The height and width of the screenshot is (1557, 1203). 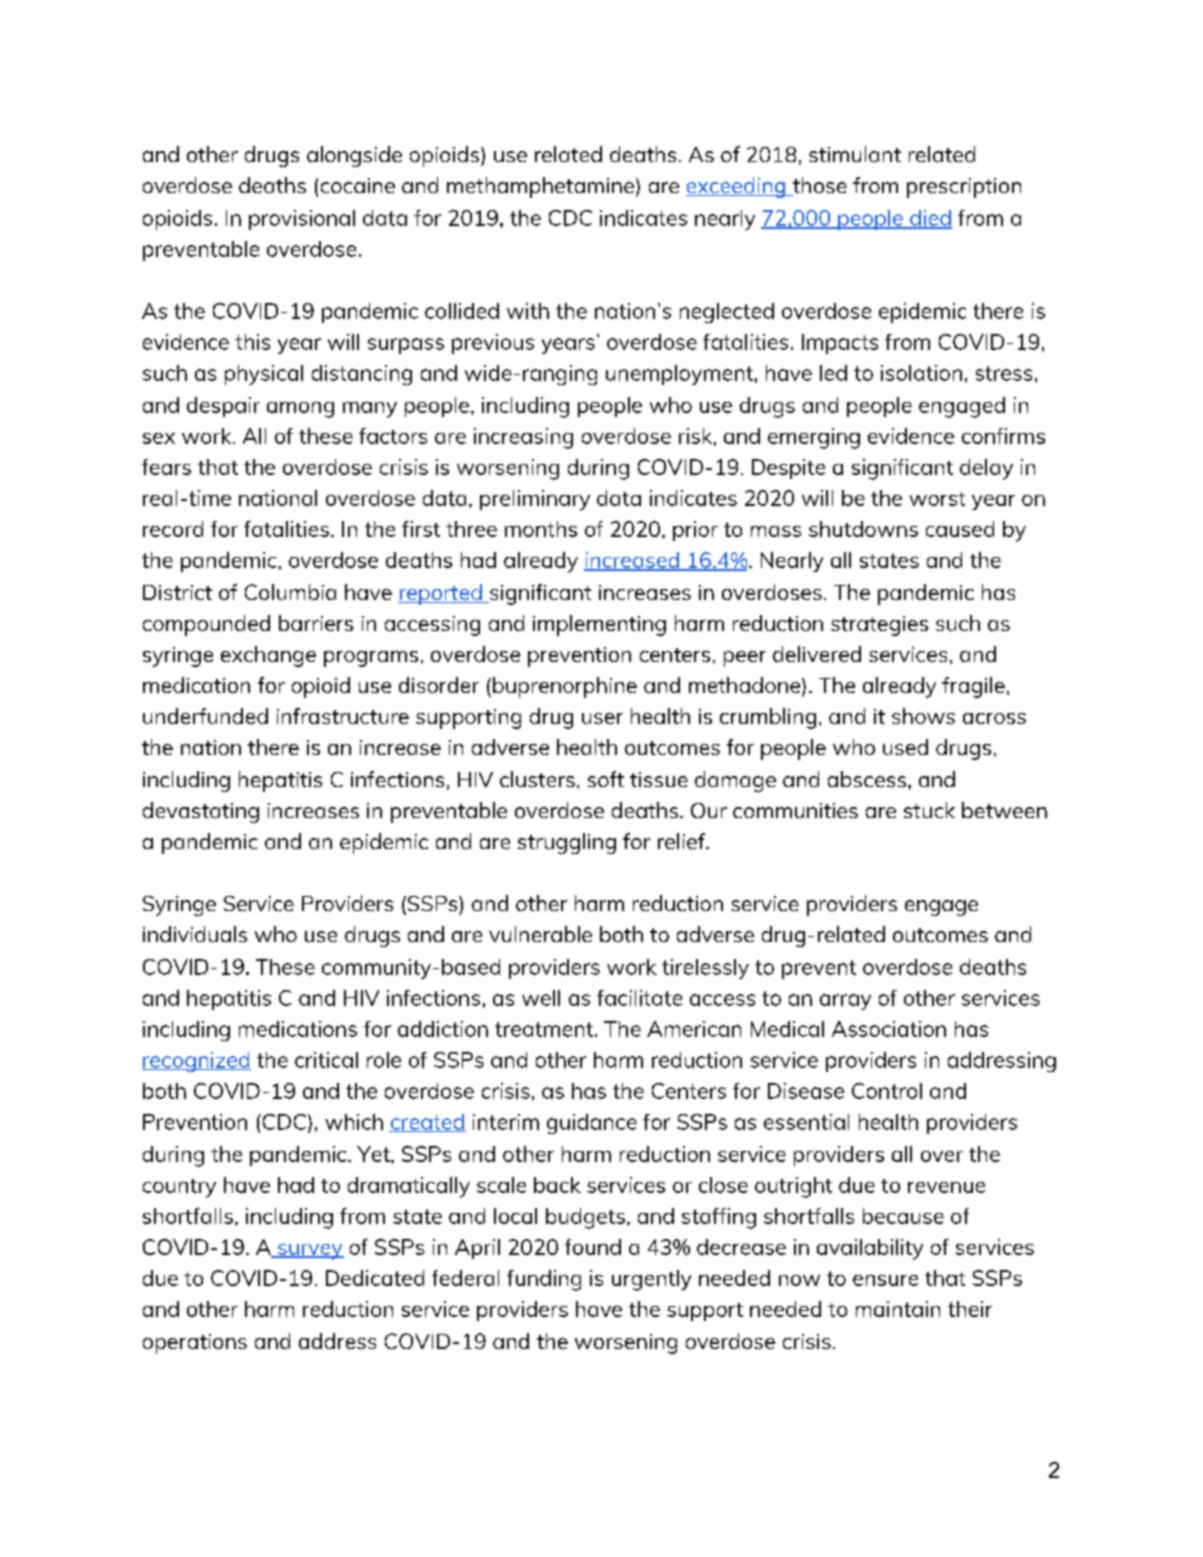 What do you see at coordinates (930, 219) in the screenshot?
I see `died` at bounding box center [930, 219].
